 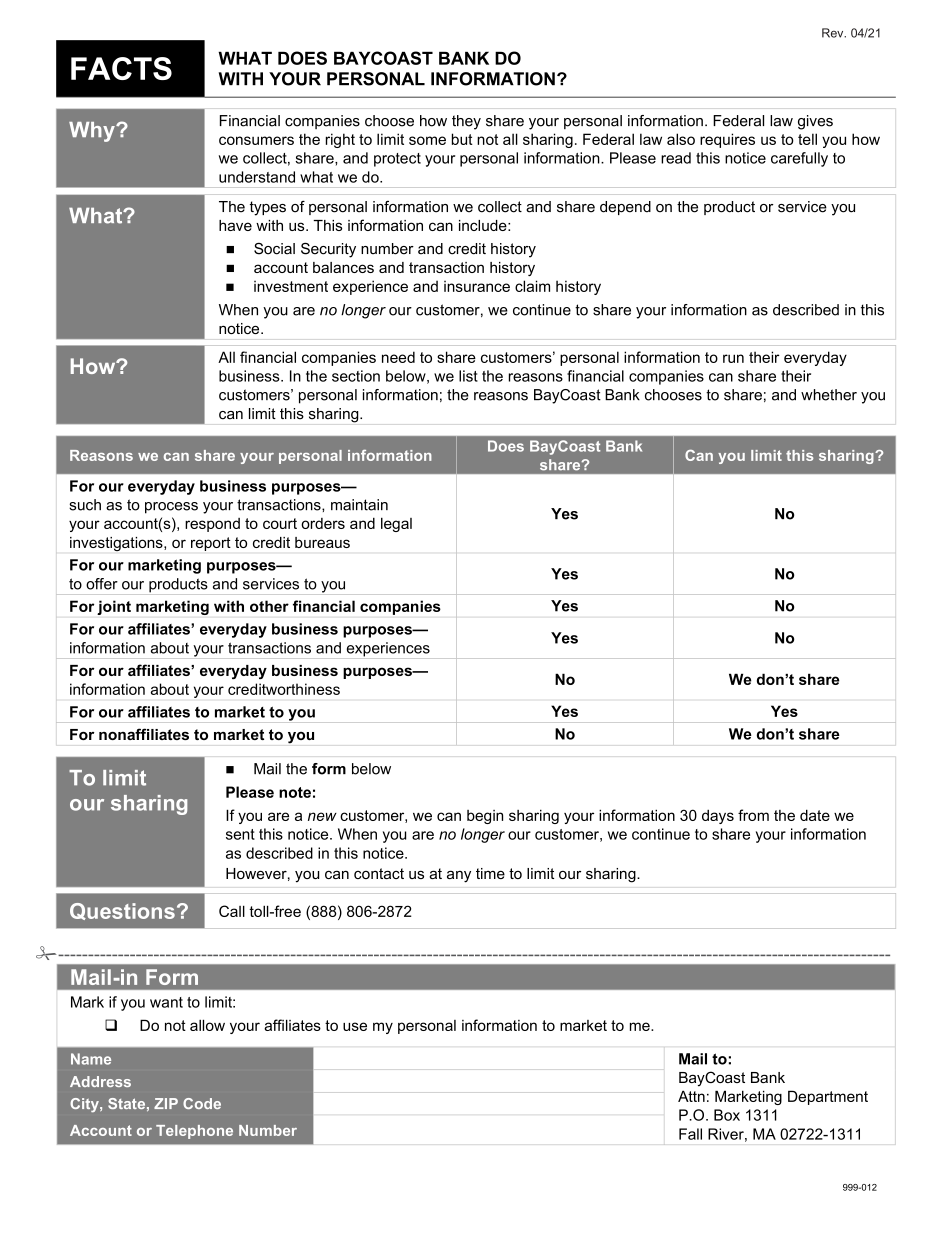 I want to click on Rev, so click(x=834, y=33).
